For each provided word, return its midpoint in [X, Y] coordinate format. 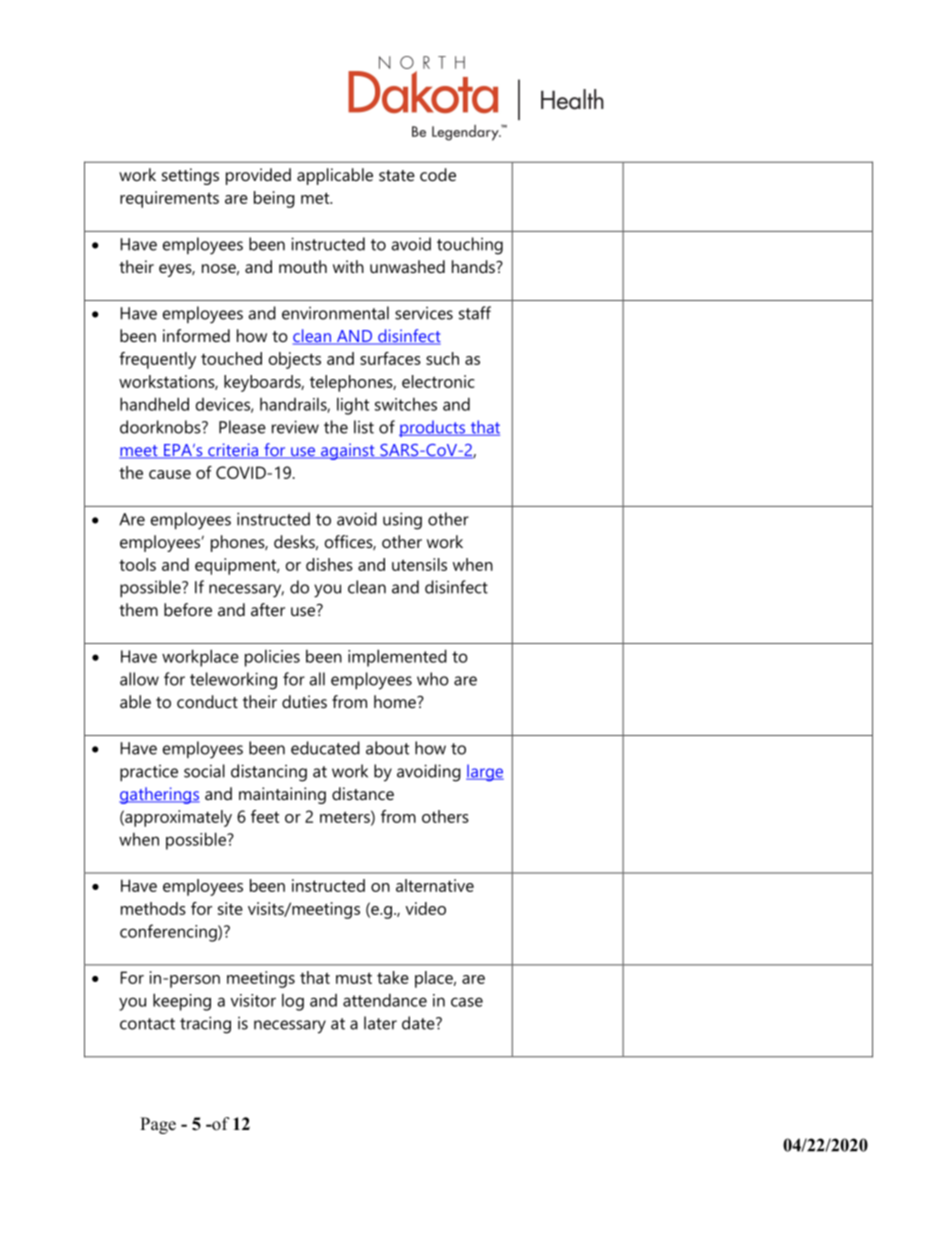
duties [304, 701]
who [433, 679]
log [293, 1002]
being [274, 199]
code [438, 174]
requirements [169, 199]
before [188, 609]
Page [158, 1125]
